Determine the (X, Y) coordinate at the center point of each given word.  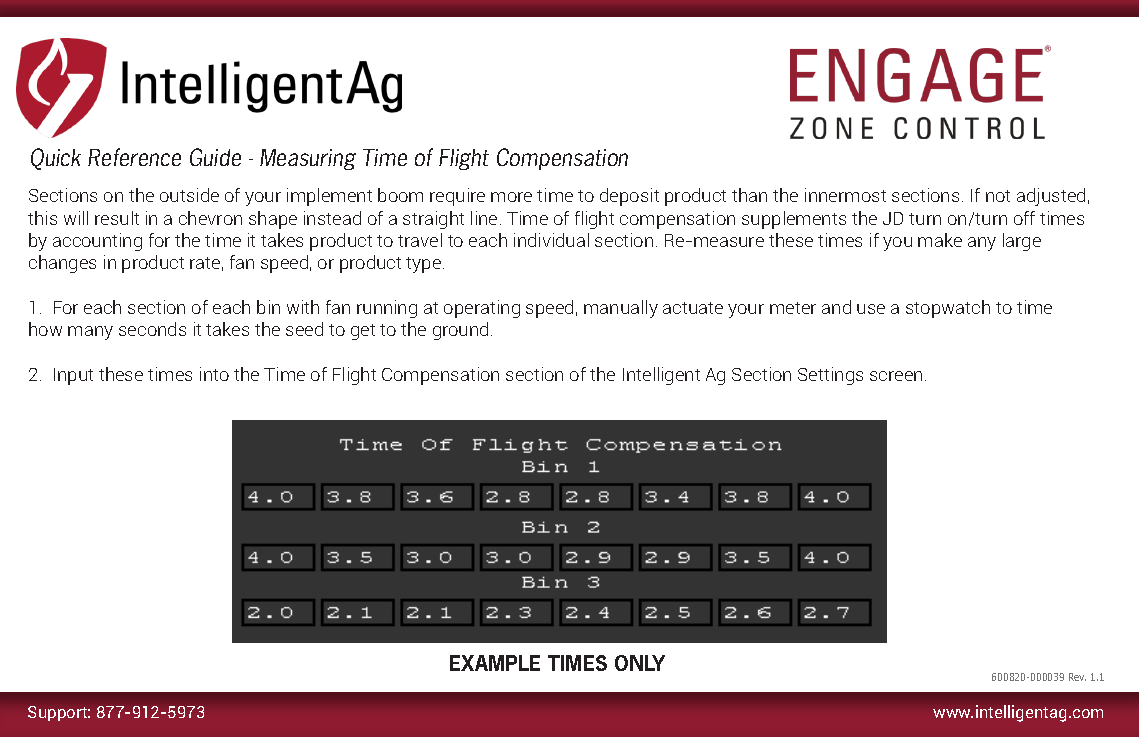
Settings (830, 376)
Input (73, 376)
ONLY (640, 663)
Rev (1077, 677)
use (871, 309)
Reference (134, 157)
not (998, 196)
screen (896, 376)
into (214, 374)
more (511, 197)
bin (268, 307)
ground (460, 331)
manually (621, 309)
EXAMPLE (495, 663)
